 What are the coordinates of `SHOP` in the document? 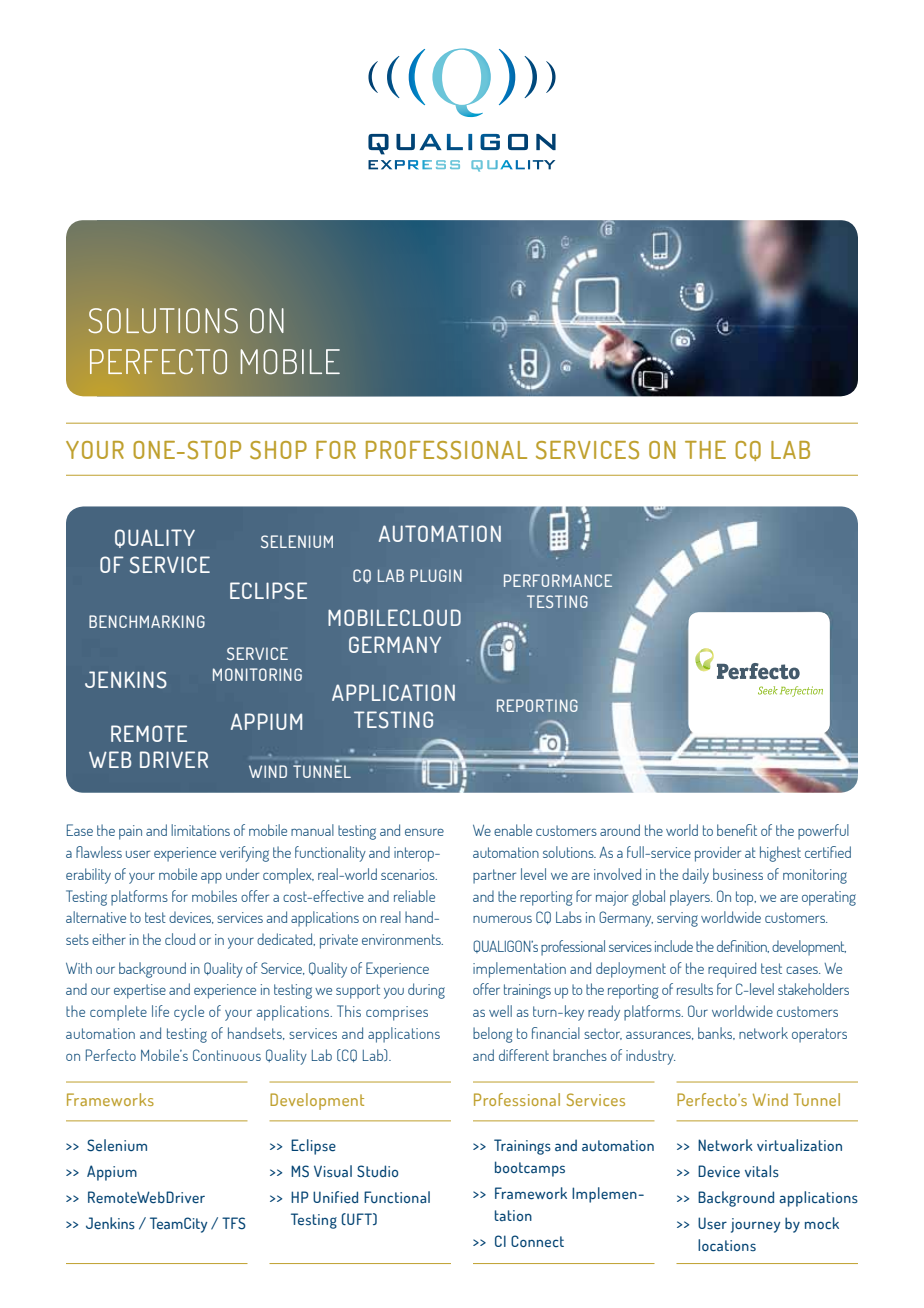 It's located at (278, 450).
